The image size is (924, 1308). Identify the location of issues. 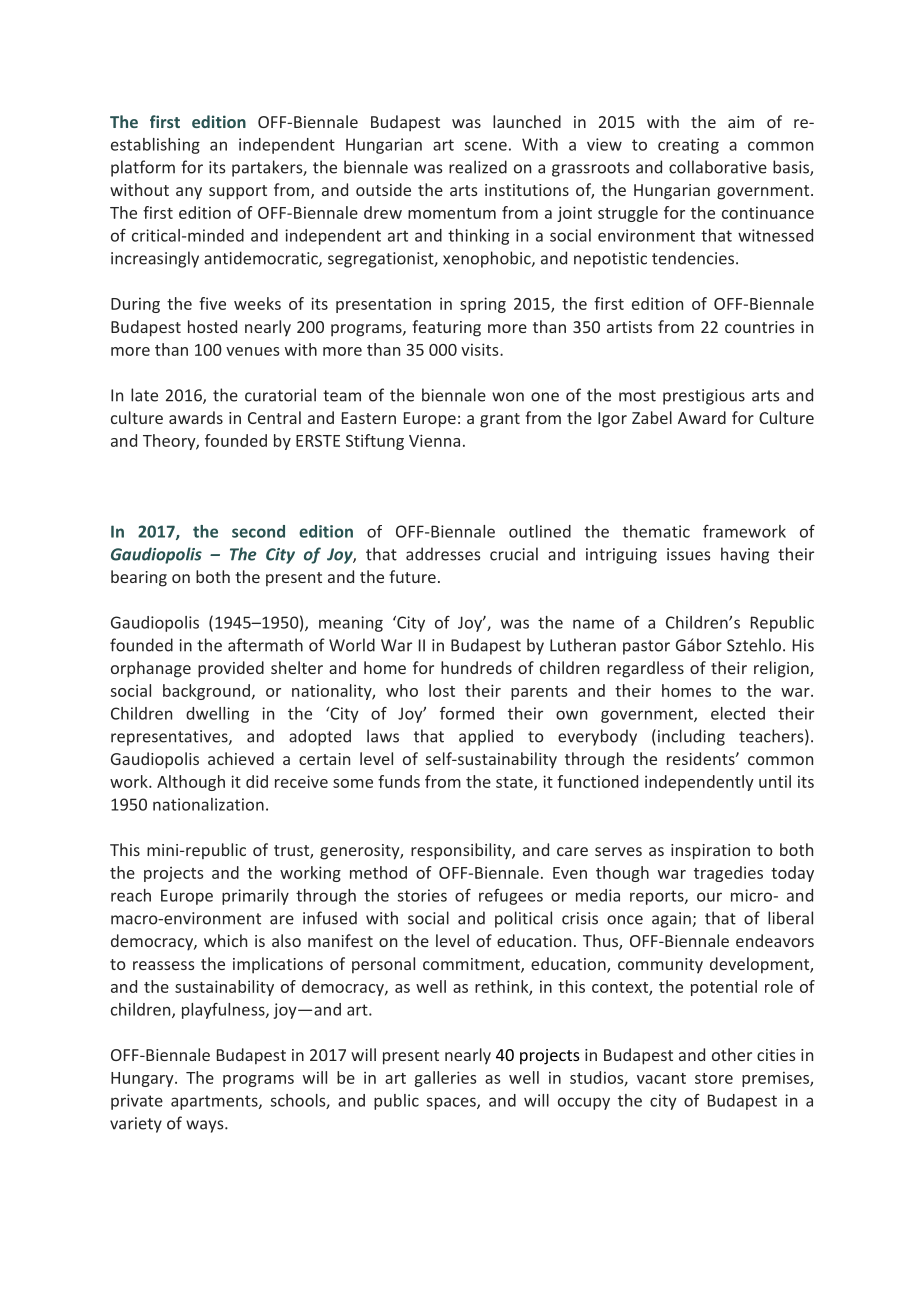
(688, 554).
